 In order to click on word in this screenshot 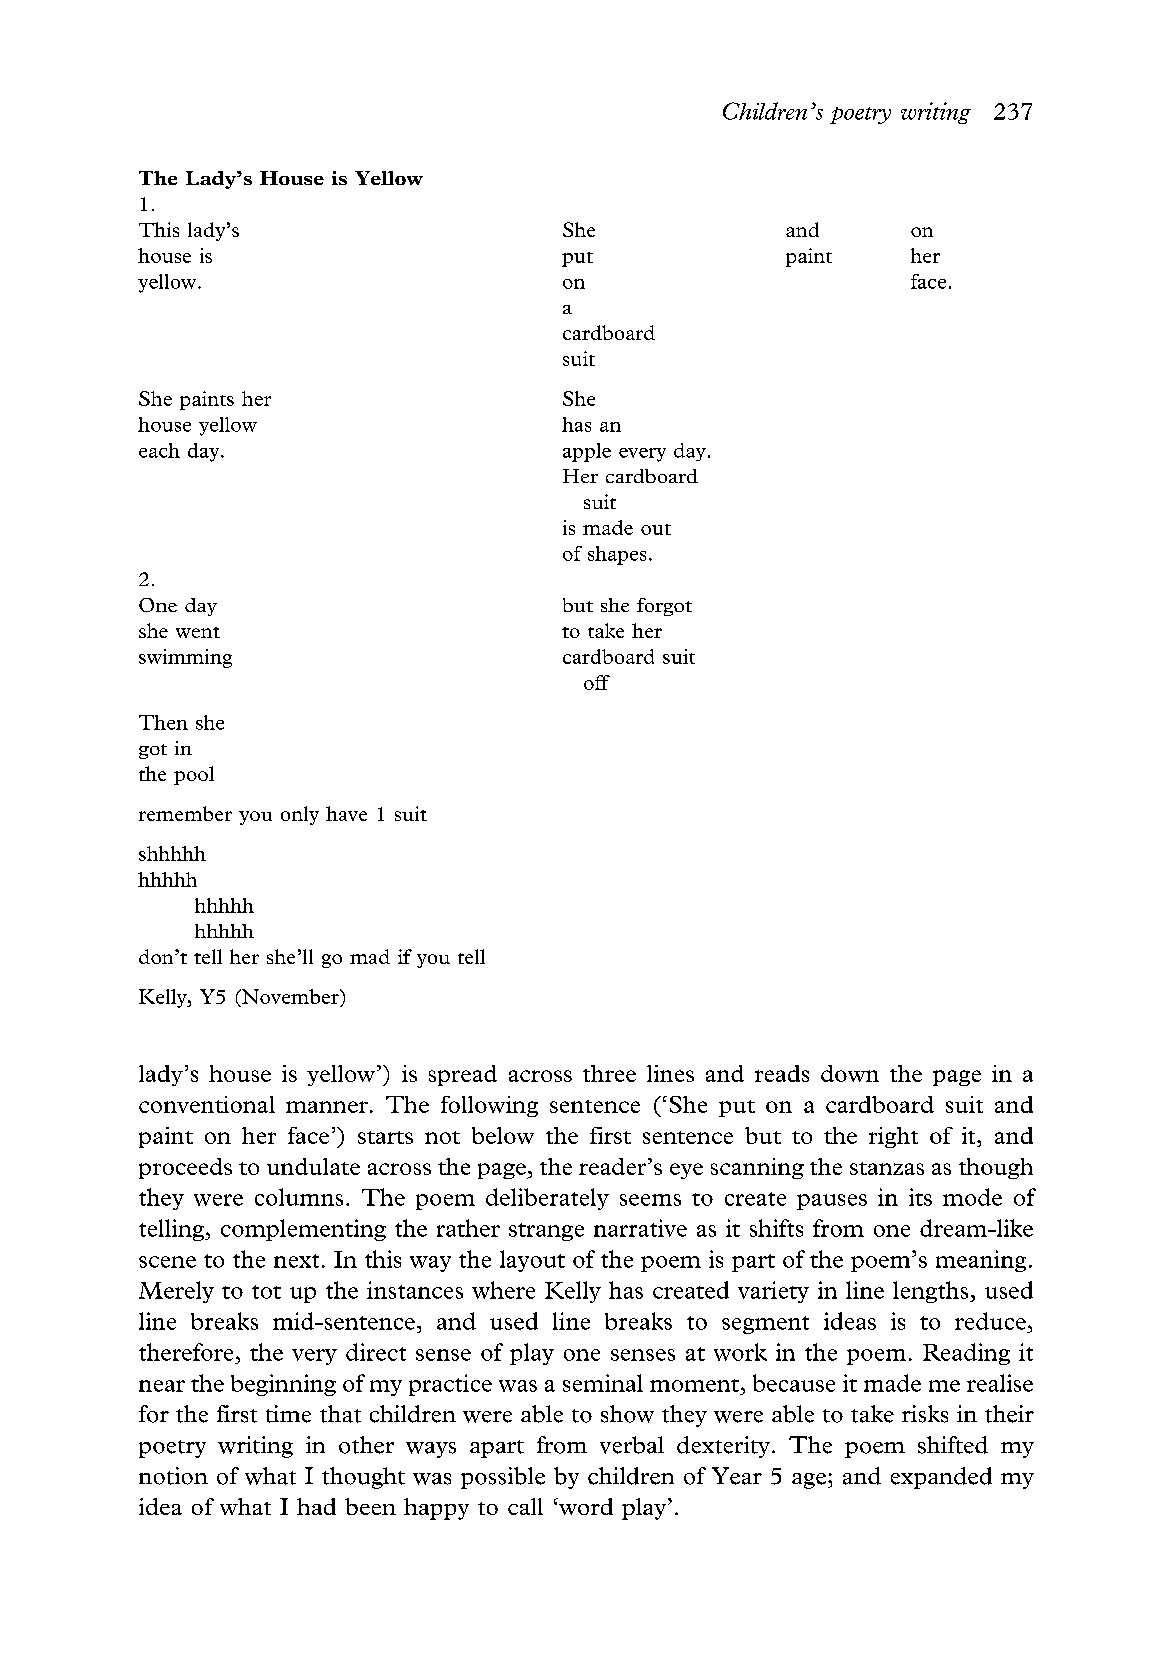, I will do `click(585, 1506)`.
